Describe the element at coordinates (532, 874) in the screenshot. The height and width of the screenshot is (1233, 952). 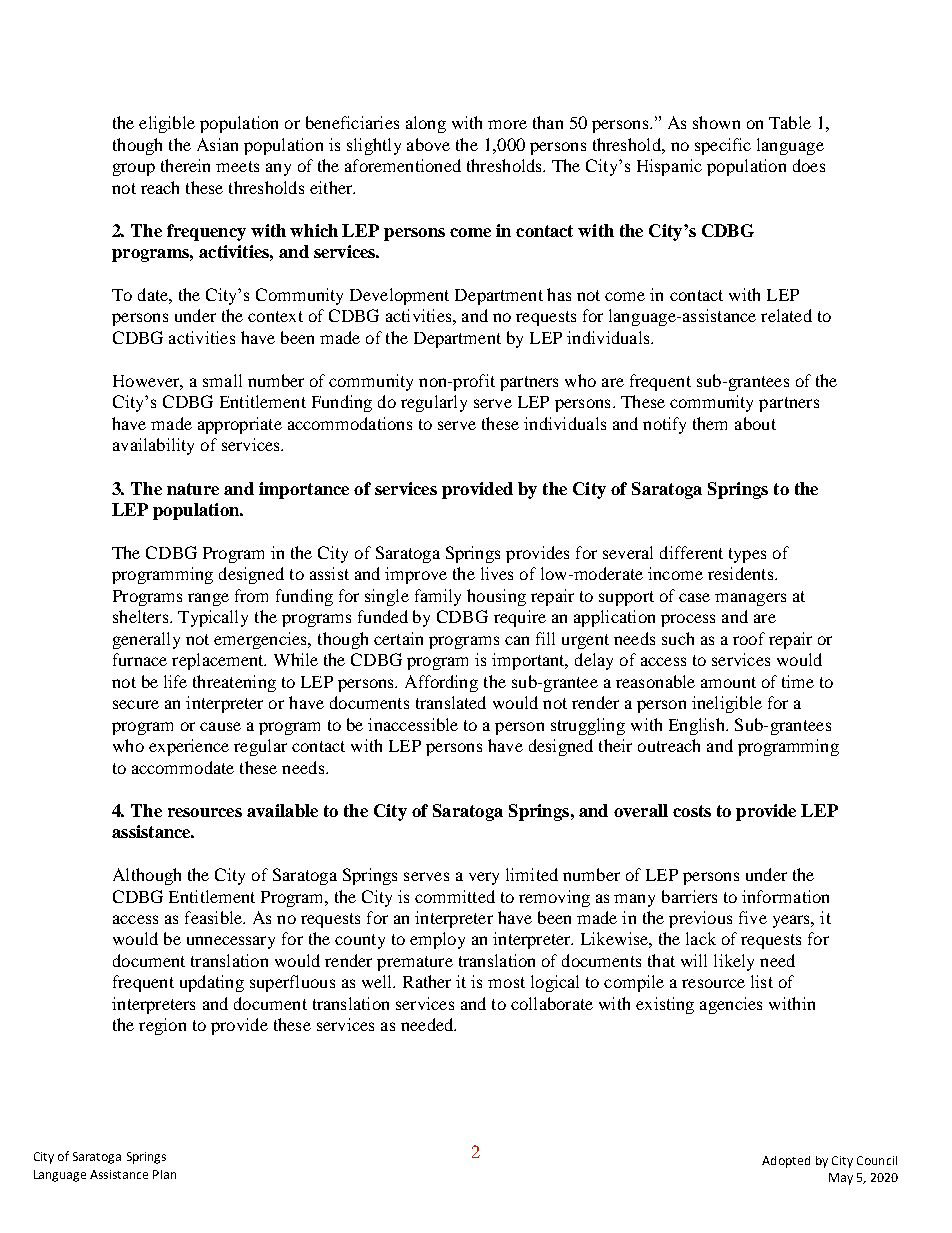
I see `limited` at that location.
